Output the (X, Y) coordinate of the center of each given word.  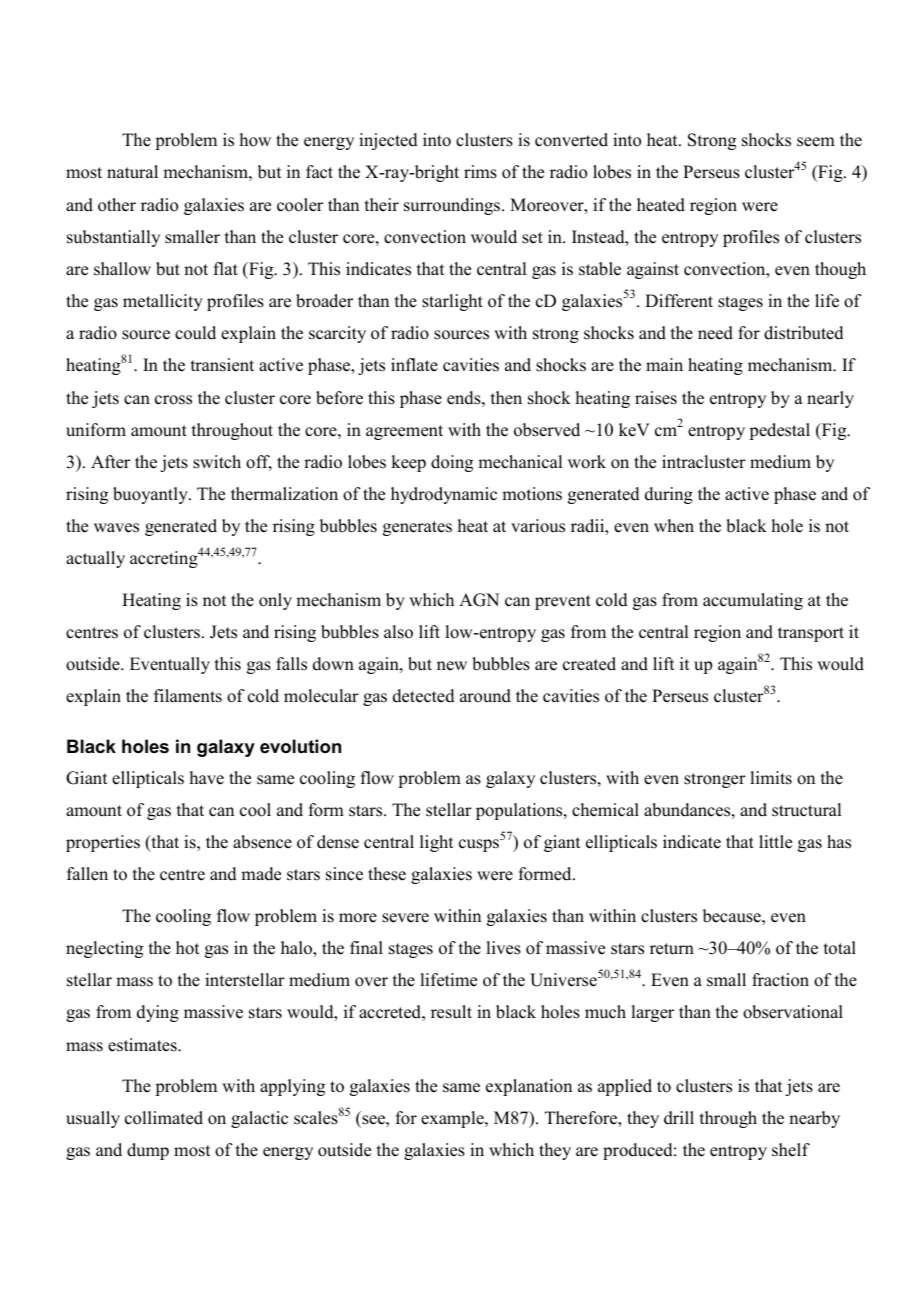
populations (520, 811)
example (453, 1119)
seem (816, 142)
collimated (164, 1118)
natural (132, 172)
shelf (791, 1150)
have (207, 778)
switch (217, 462)
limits (771, 778)
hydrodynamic (444, 495)
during (669, 495)
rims (480, 172)
